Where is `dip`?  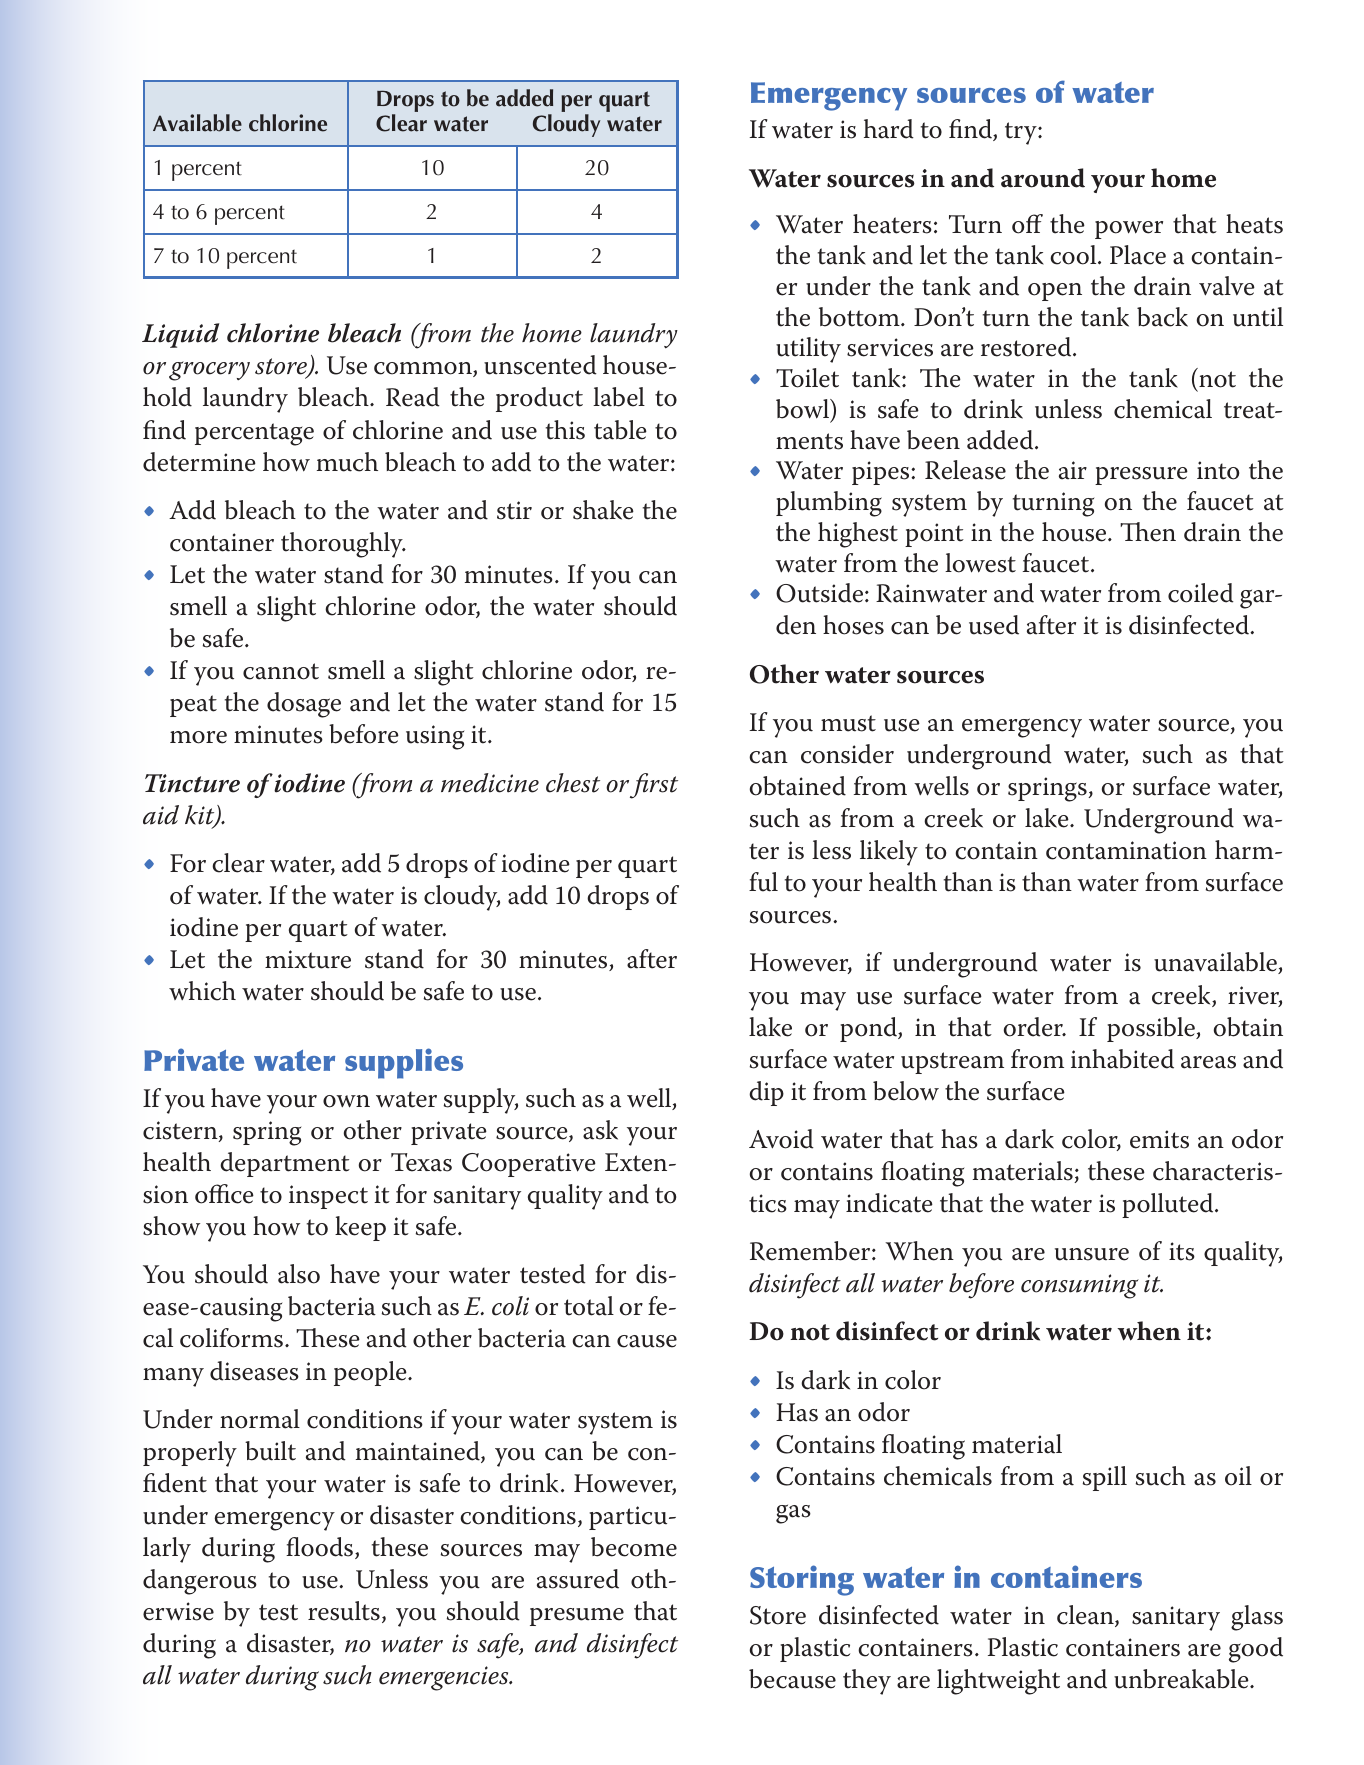 dip is located at coordinates (766, 1093).
